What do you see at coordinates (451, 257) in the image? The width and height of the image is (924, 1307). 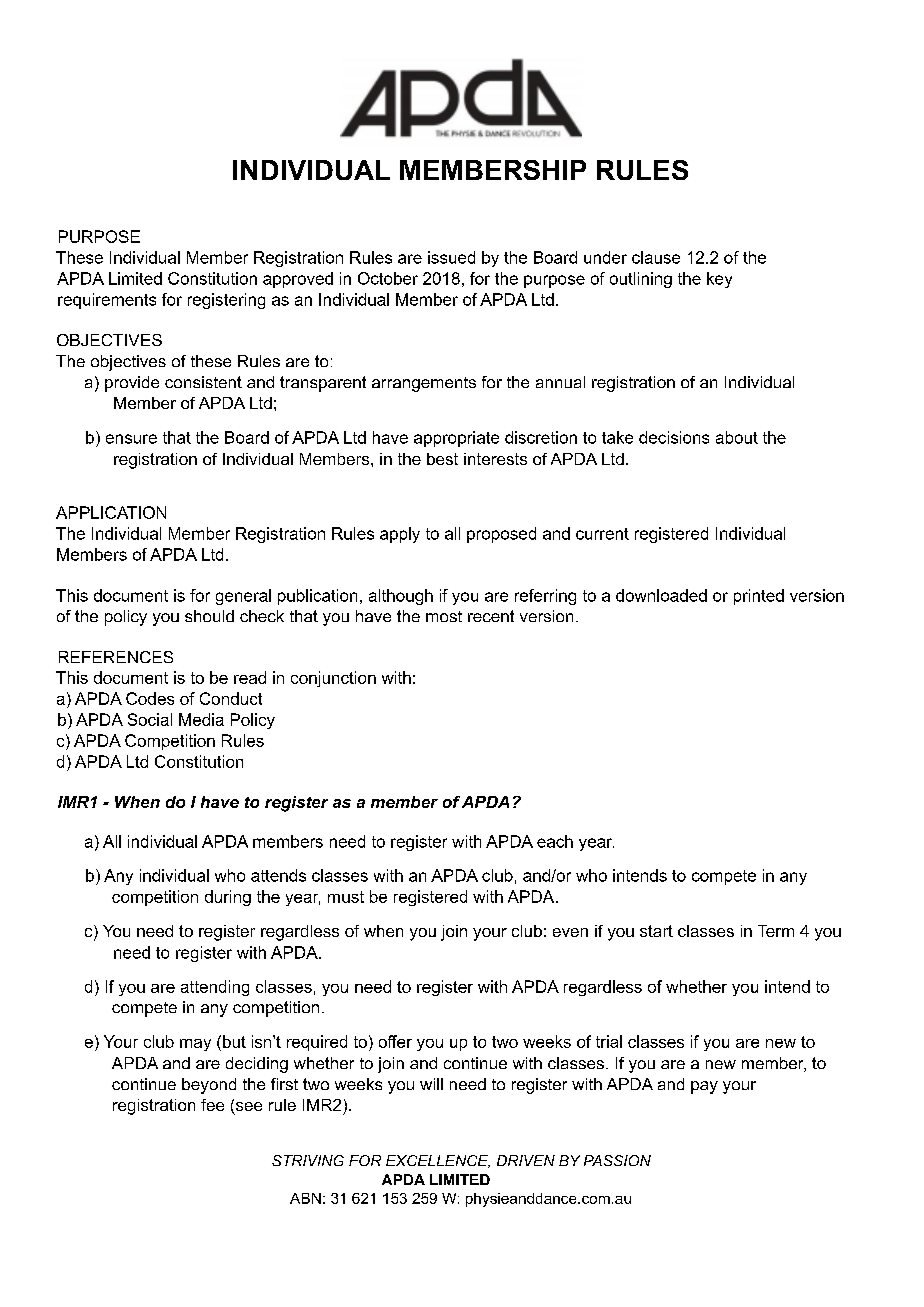 I see `issued` at bounding box center [451, 257].
